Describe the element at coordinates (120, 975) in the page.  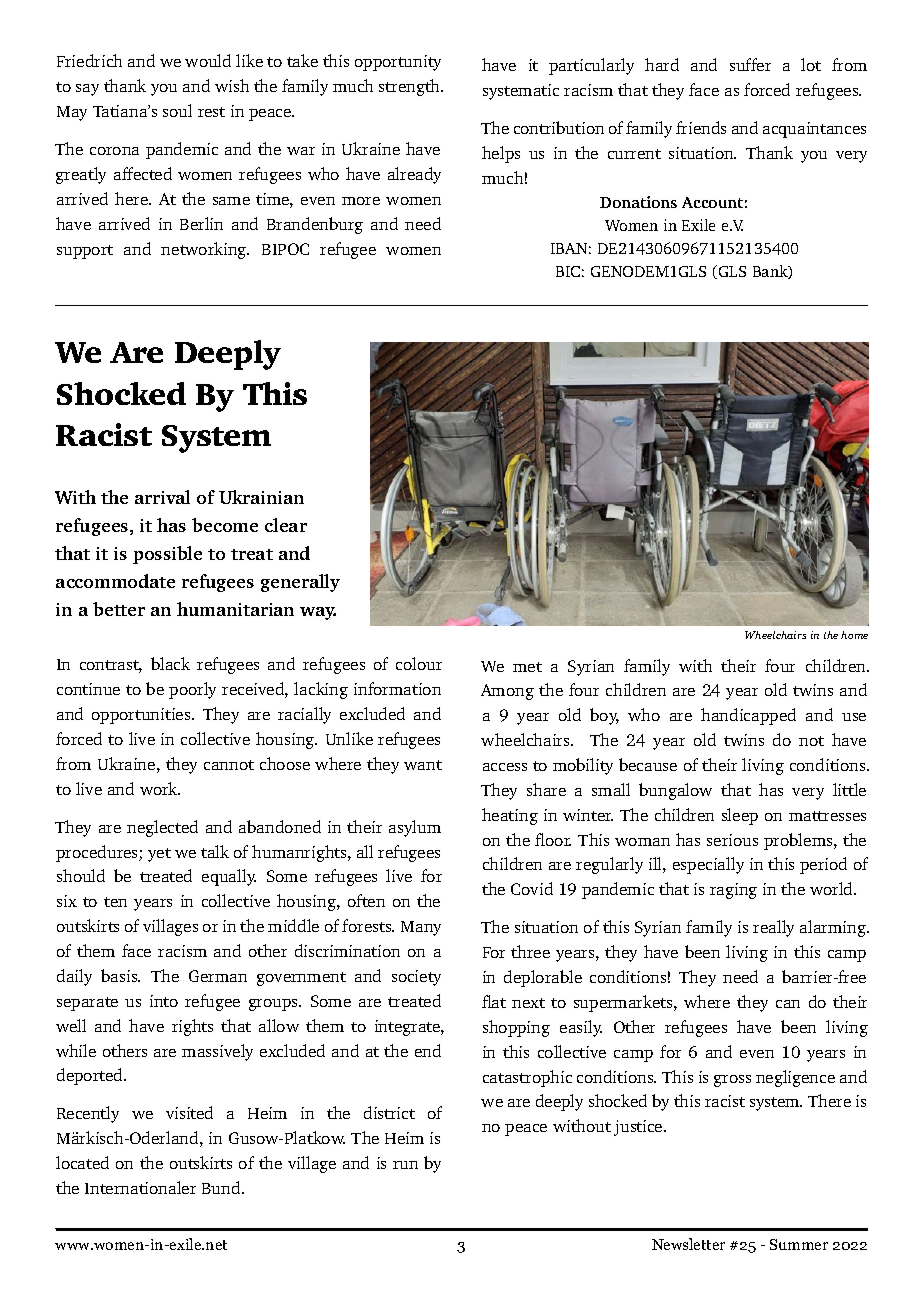
I see `basis` at that location.
